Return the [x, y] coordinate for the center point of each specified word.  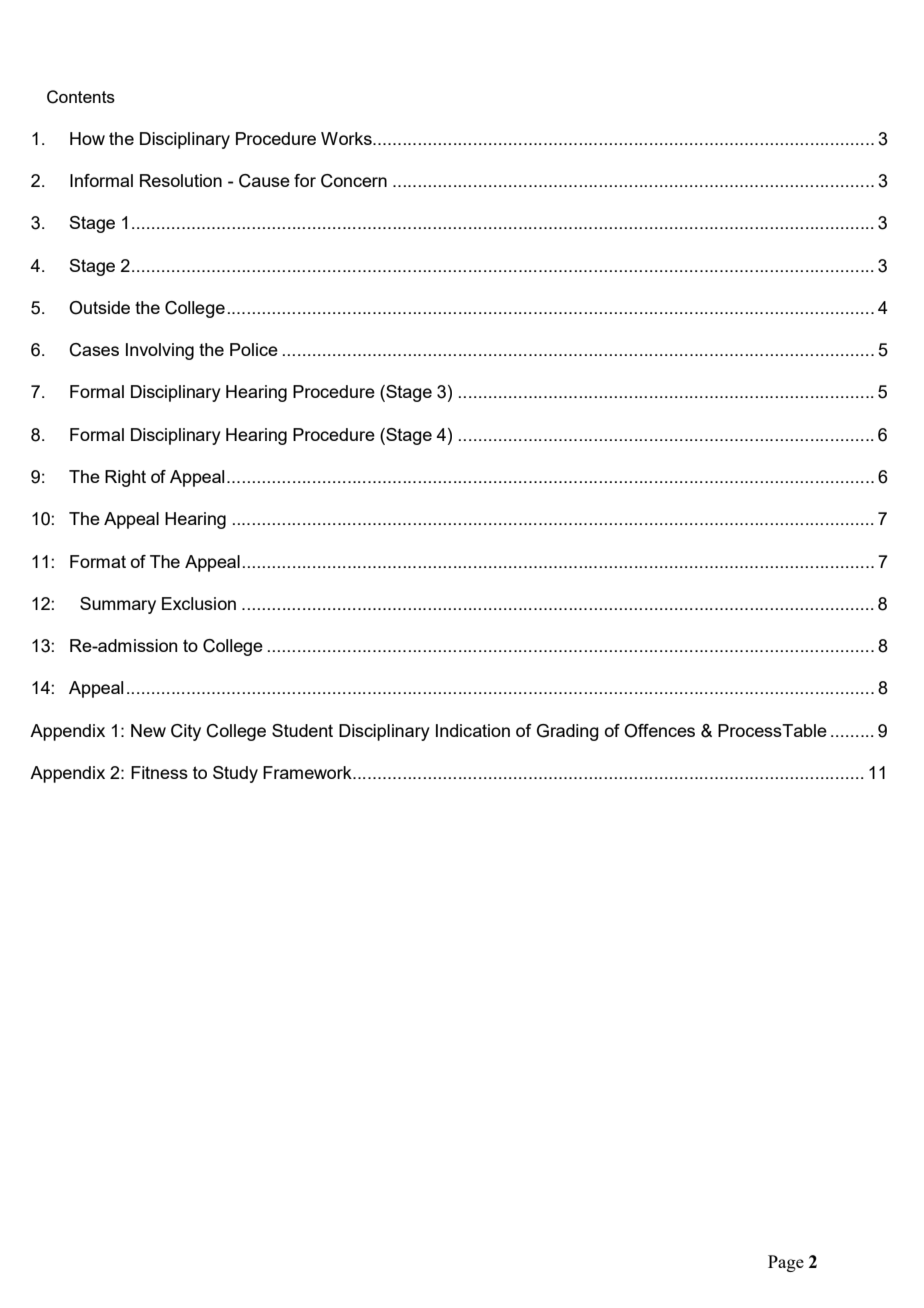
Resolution [181, 180]
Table [804, 730]
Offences [659, 731]
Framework [308, 772]
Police [254, 349]
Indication [473, 730]
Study [235, 774]
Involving [160, 351]
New [148, 730]
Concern [354, 181]
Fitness [159, 772]
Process [750, 730]
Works [347, 138]
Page [786, 1263]
